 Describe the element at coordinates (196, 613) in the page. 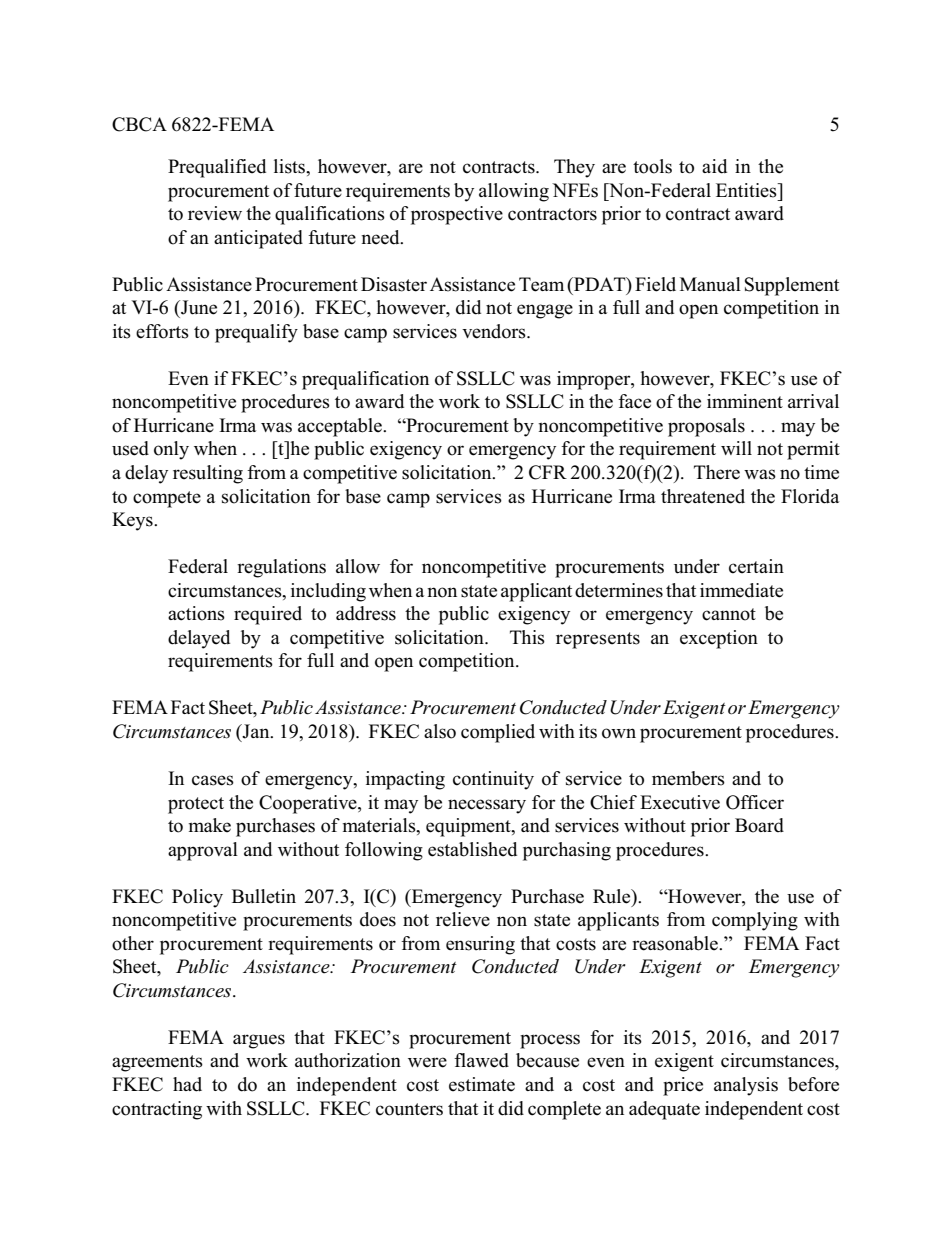

I see `actions` at that location.
